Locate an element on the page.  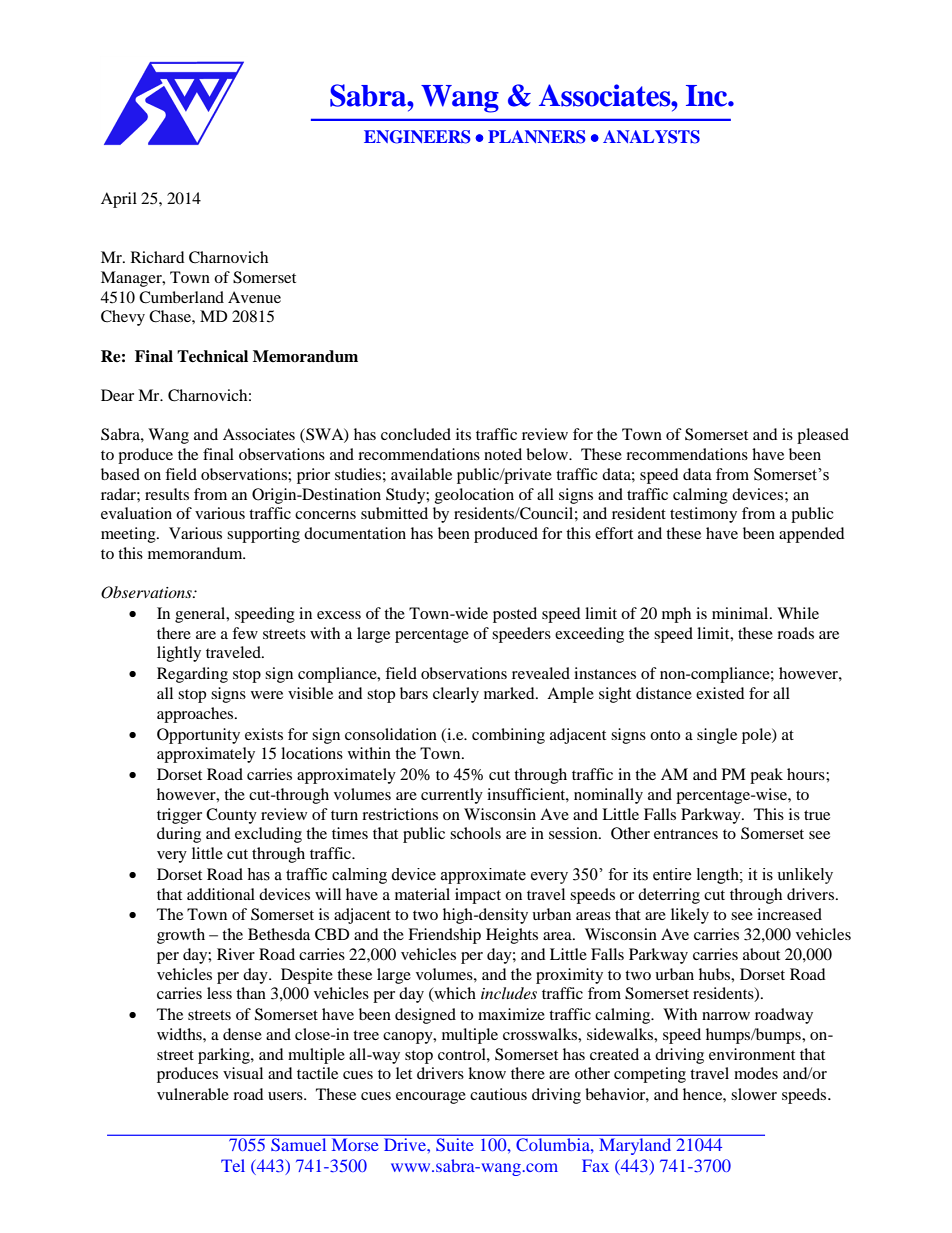
clearly is located at coordinates (456, 695).
